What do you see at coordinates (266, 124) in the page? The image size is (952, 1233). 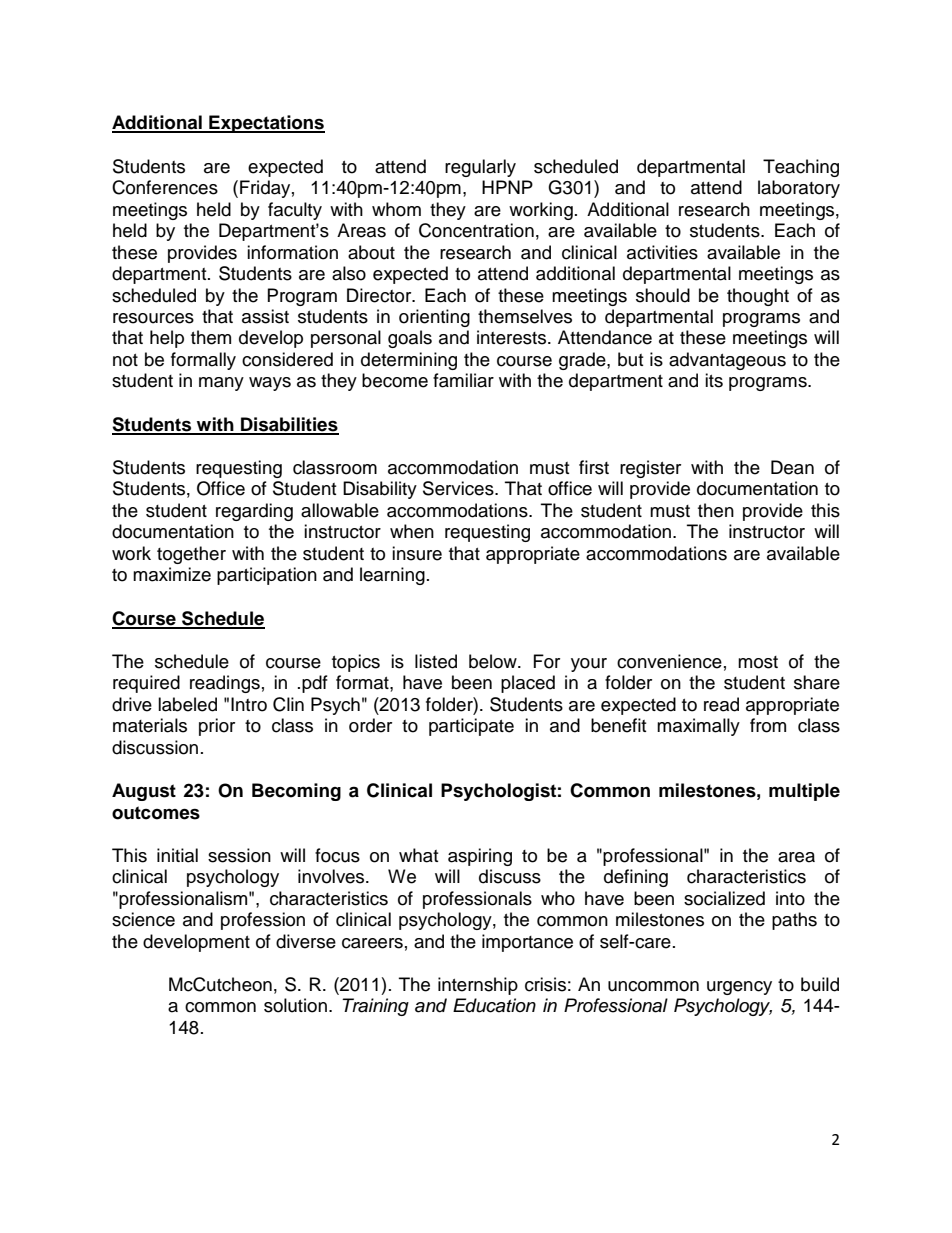 I see `Expectations` at bounding box center [266, 124].
